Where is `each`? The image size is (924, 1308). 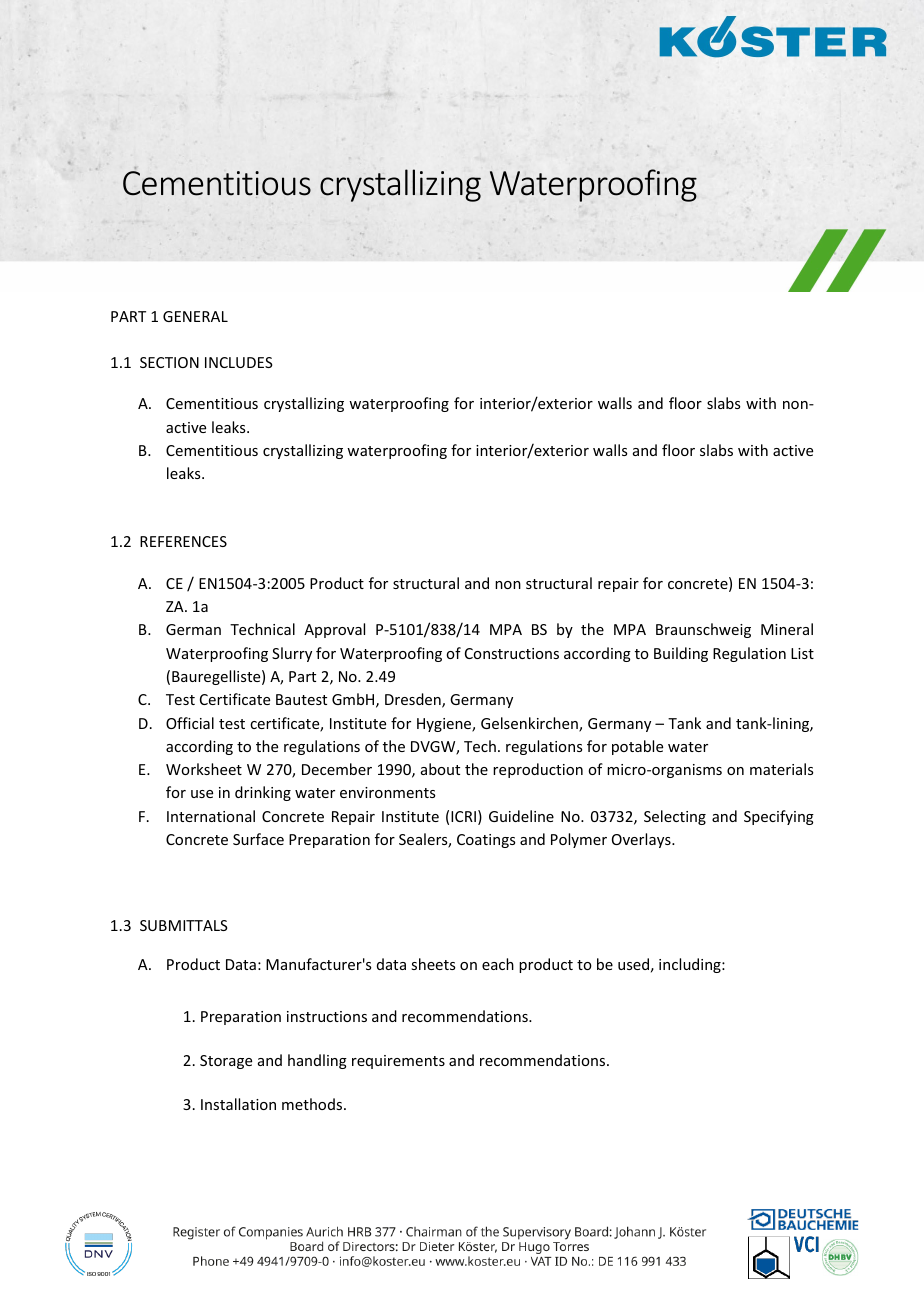 each is located at coordinates (498, 964).
